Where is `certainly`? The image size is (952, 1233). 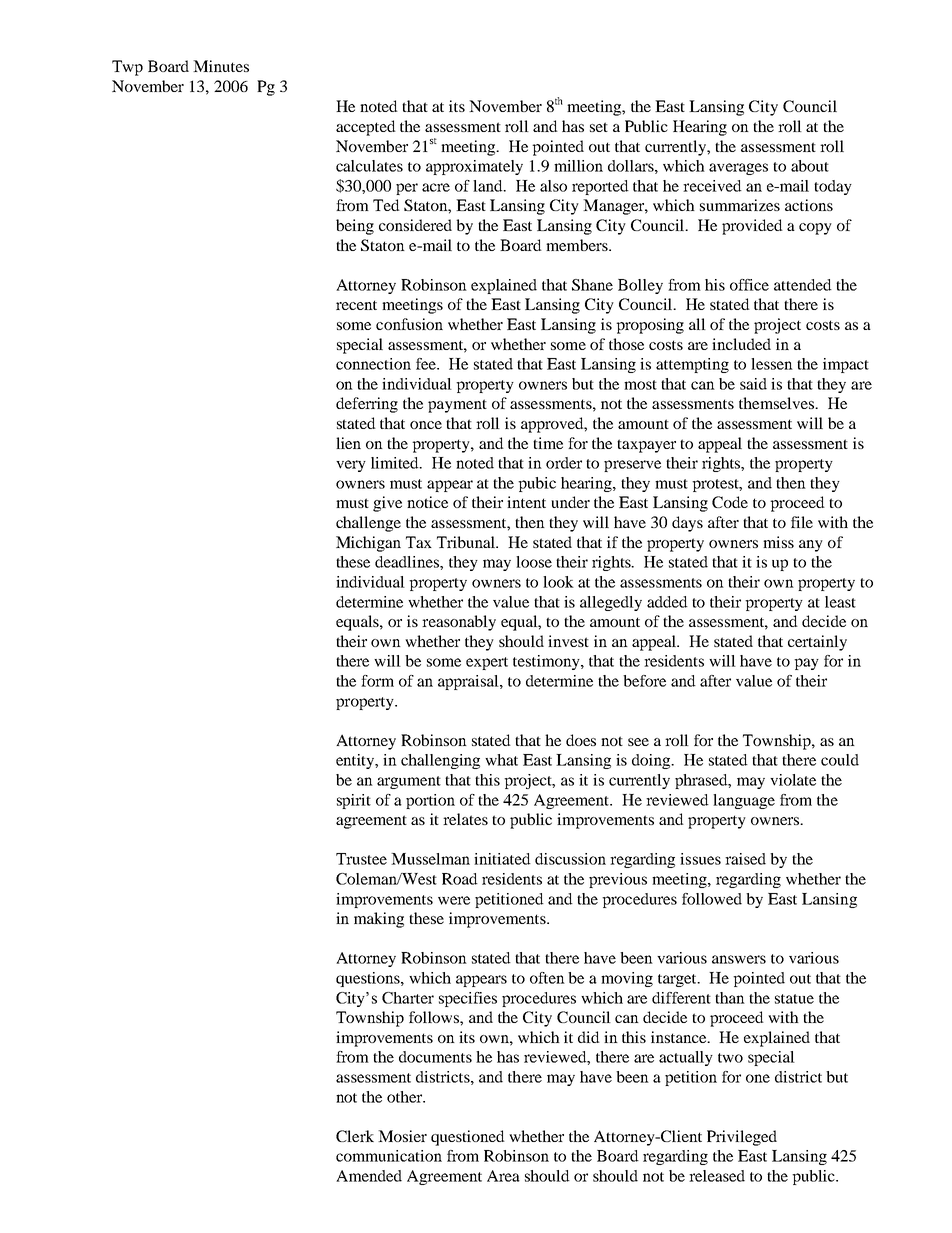
certainly is located at coordinates (817, 643).
